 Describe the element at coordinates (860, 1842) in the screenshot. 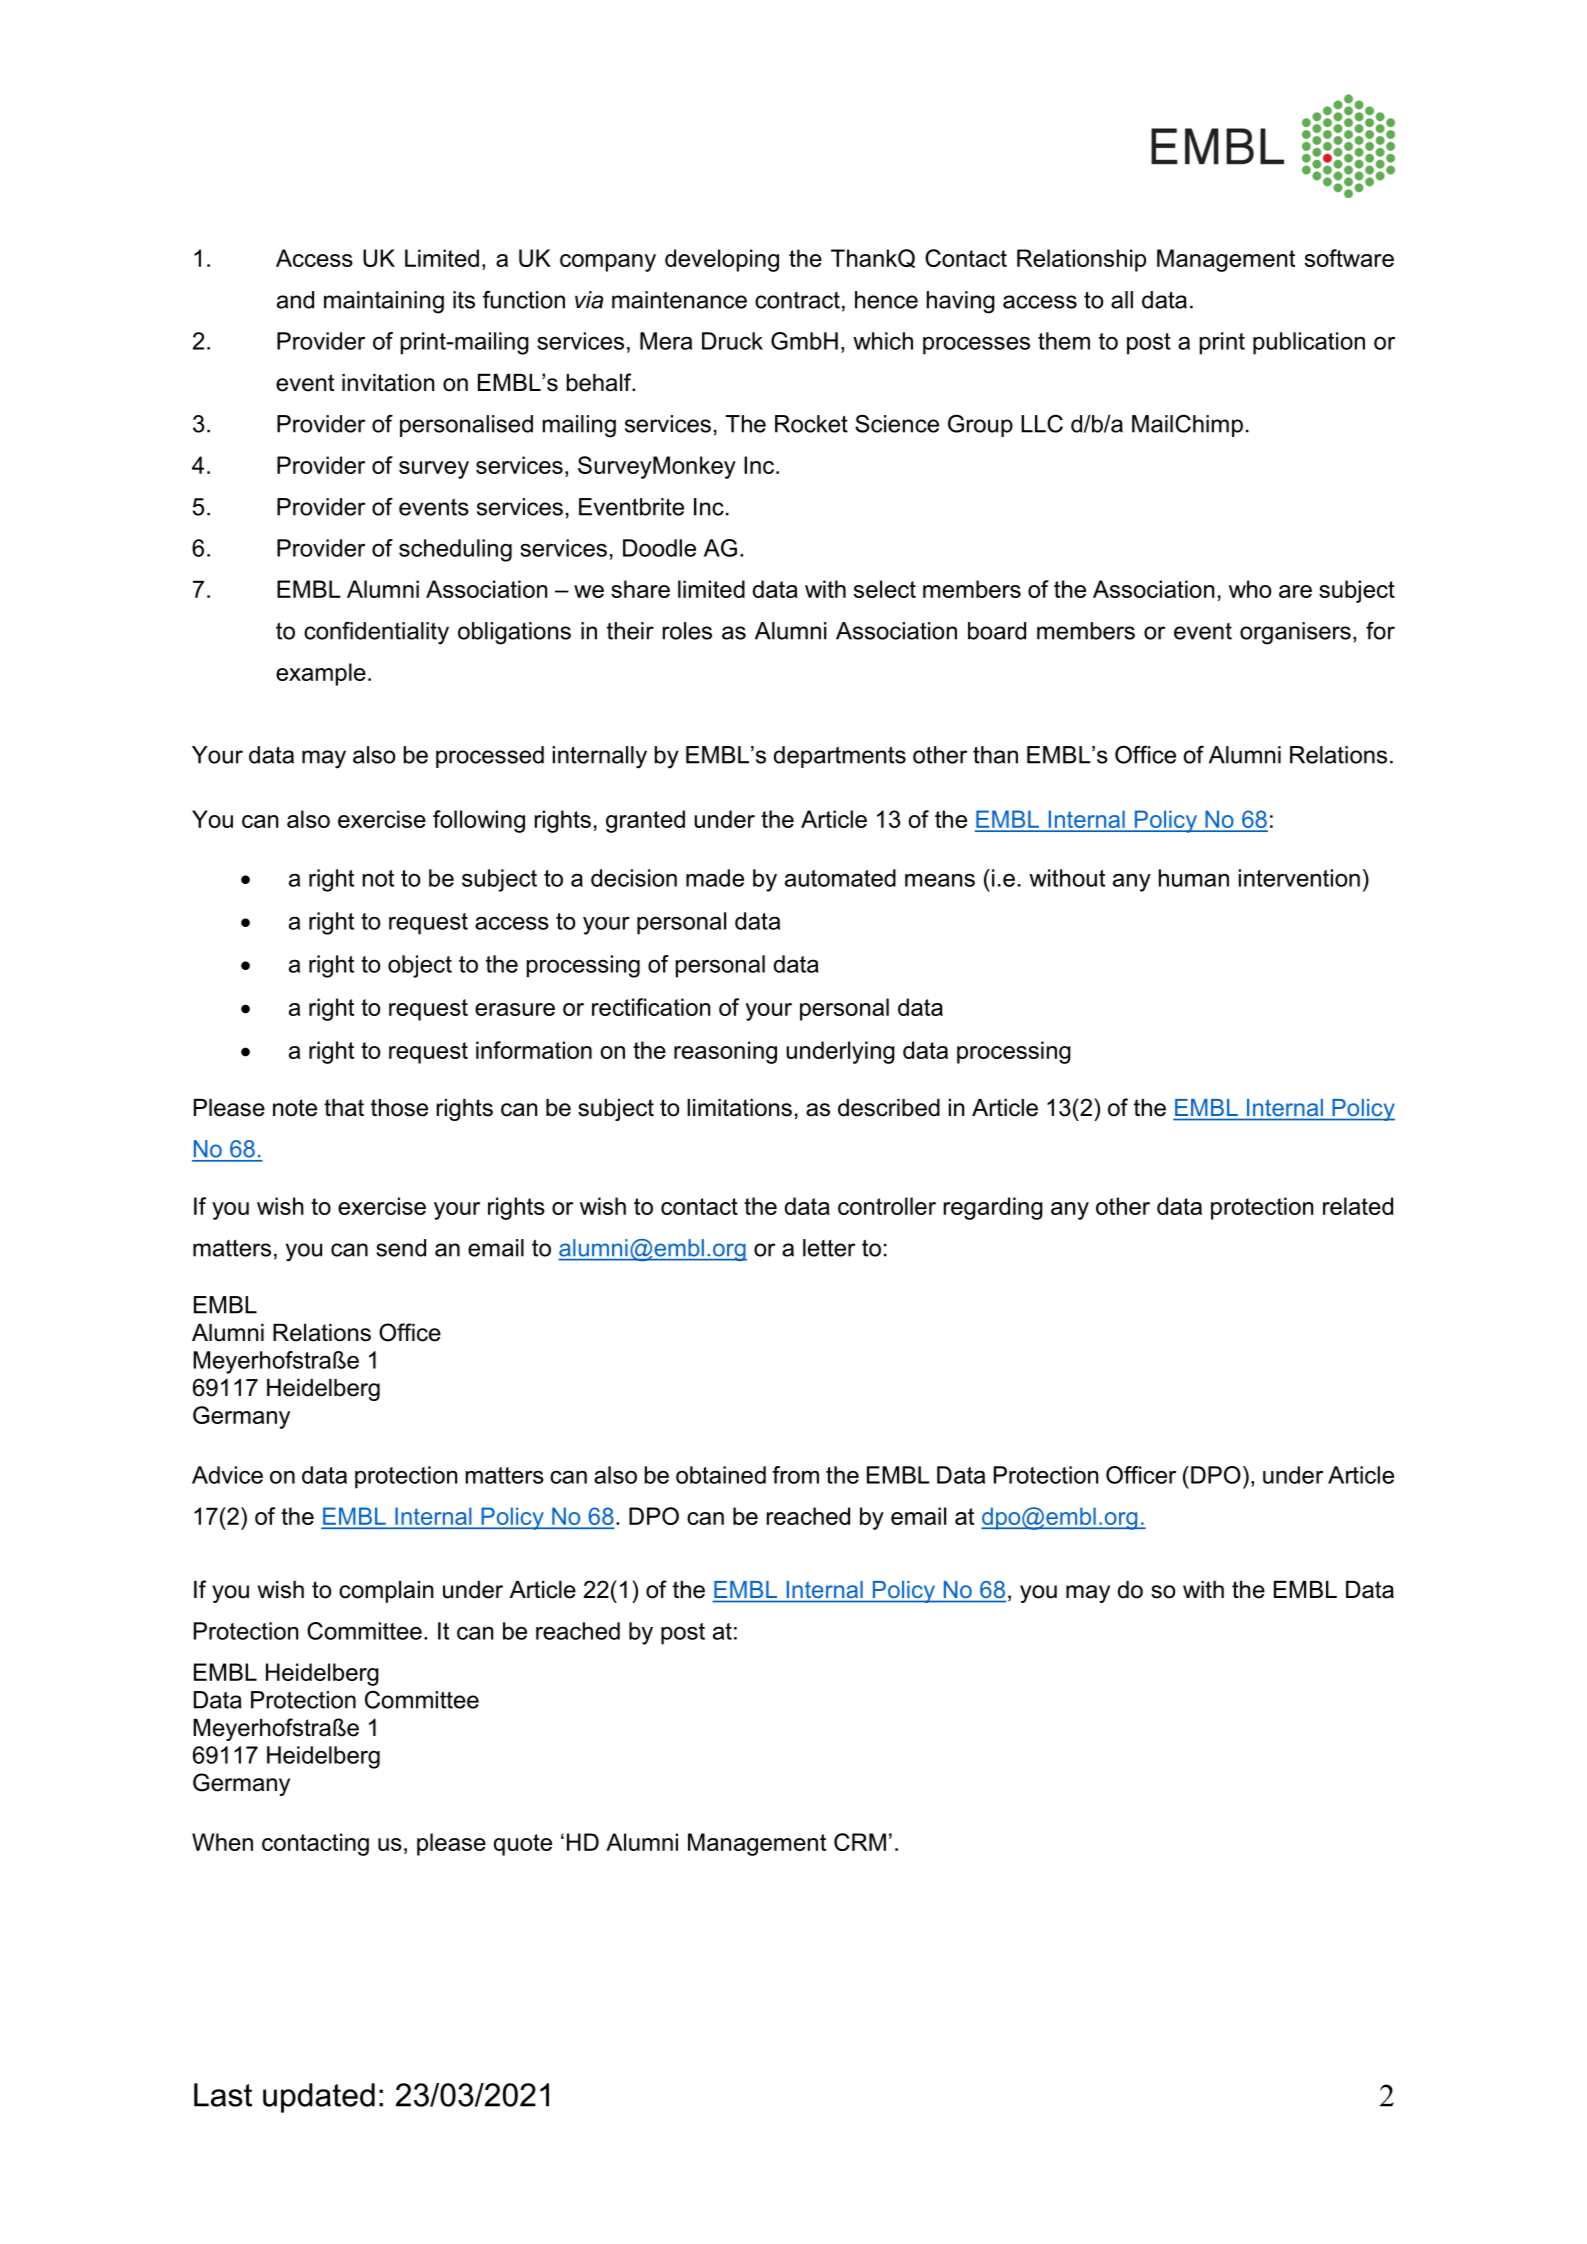

I see `CRM` at that location.
